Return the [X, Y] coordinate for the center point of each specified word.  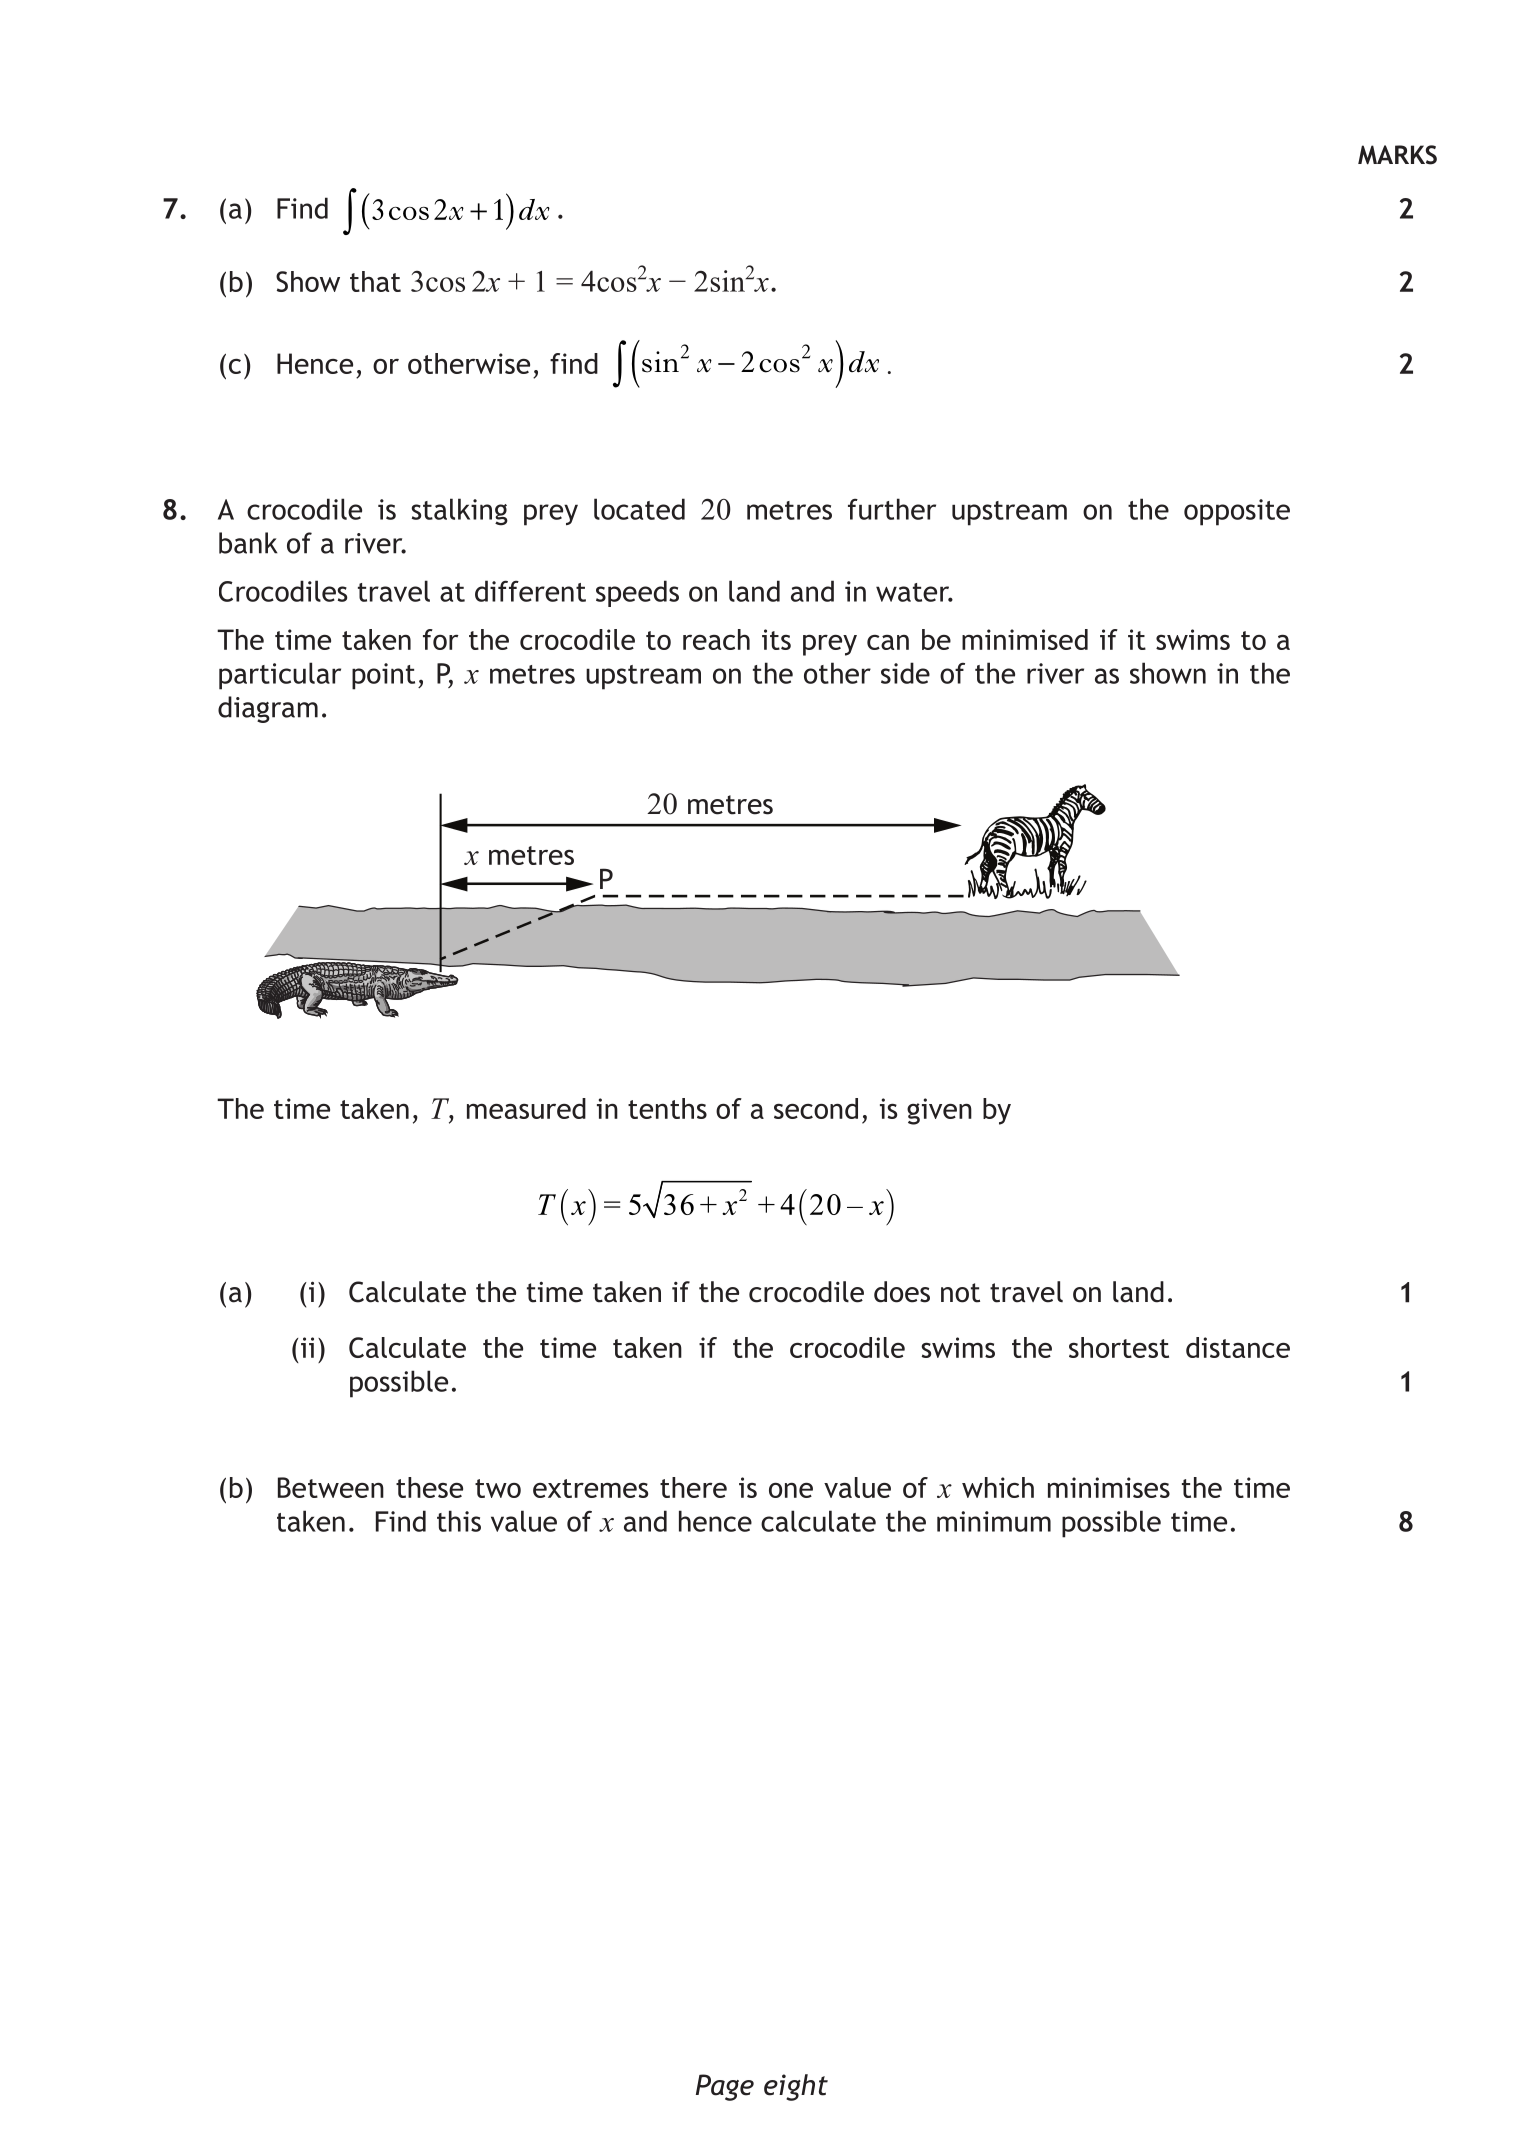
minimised [1025, 639]
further [892, 509]
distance [1238, 1347]
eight [796, 2087]
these [429, 1487]
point [383, 676]
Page [725, 2087]
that [375, 281]
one [791, 1490]
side [905, 673]
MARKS [1397, 155]
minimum [994, 1521]
